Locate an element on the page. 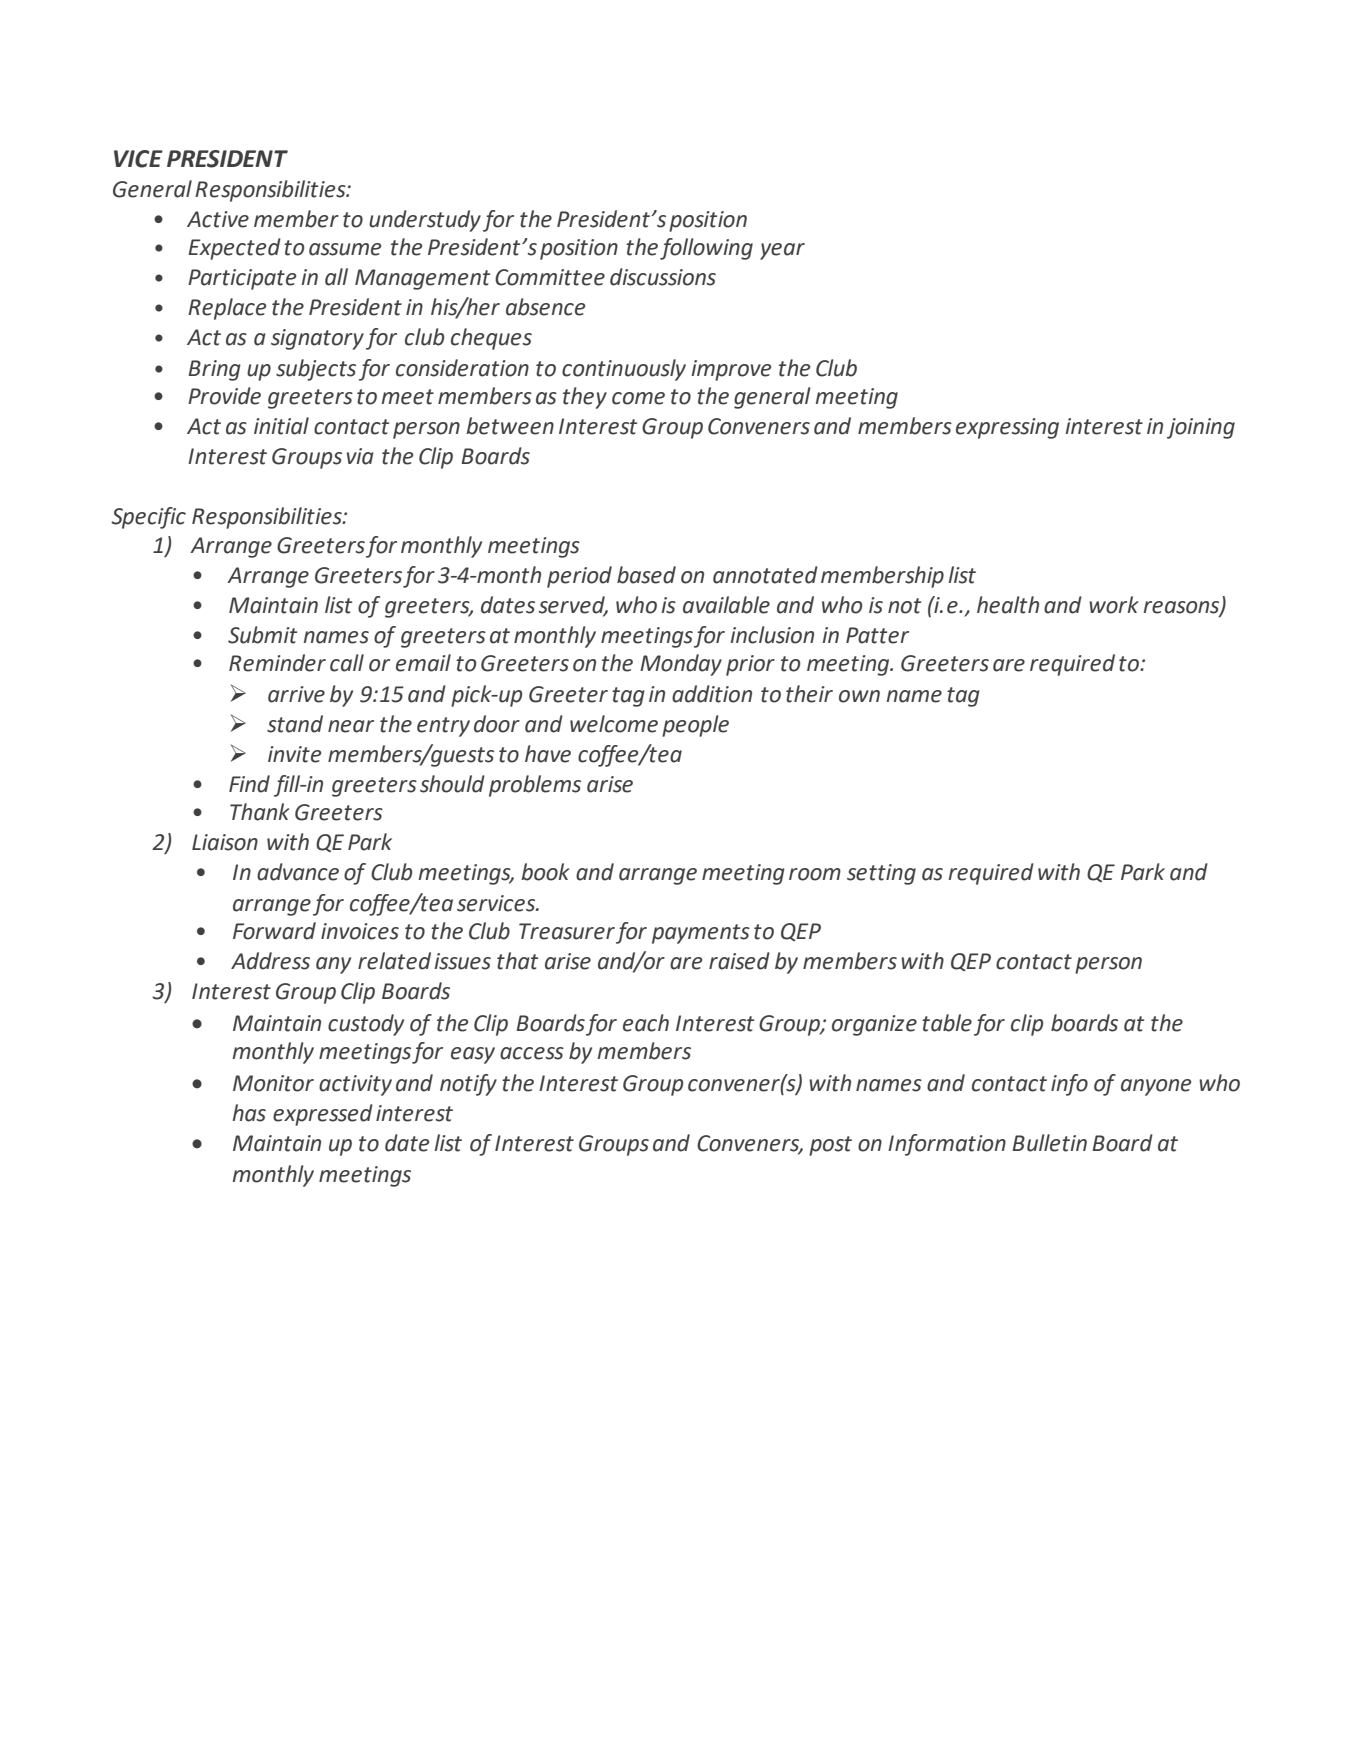 Image resolution: width=1354 pixels, height=1752 pixels. table is located at coordinates (947, 1023).
